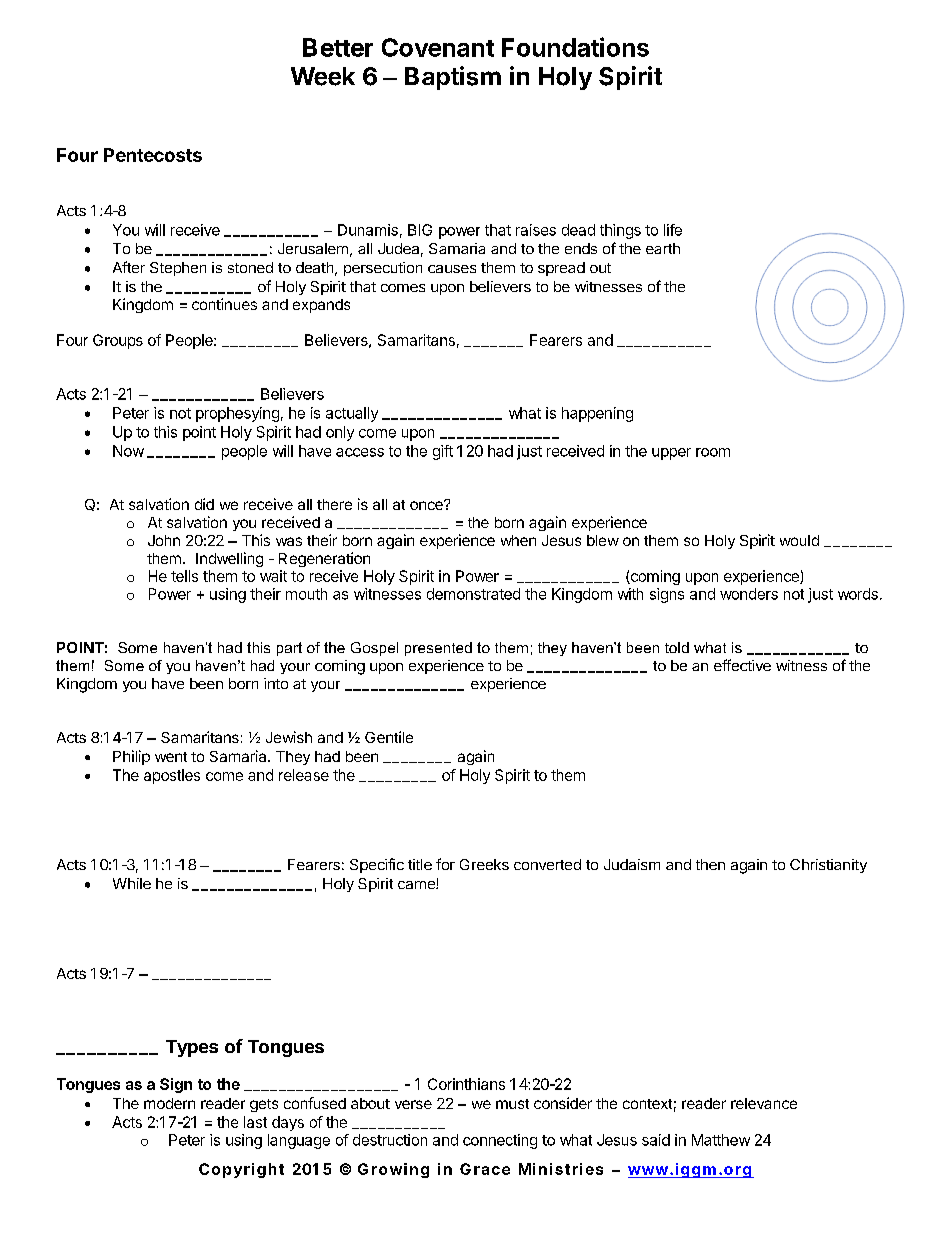  Describe the element at coordinates (323, 76) in the image. I see `Week` at that location.
